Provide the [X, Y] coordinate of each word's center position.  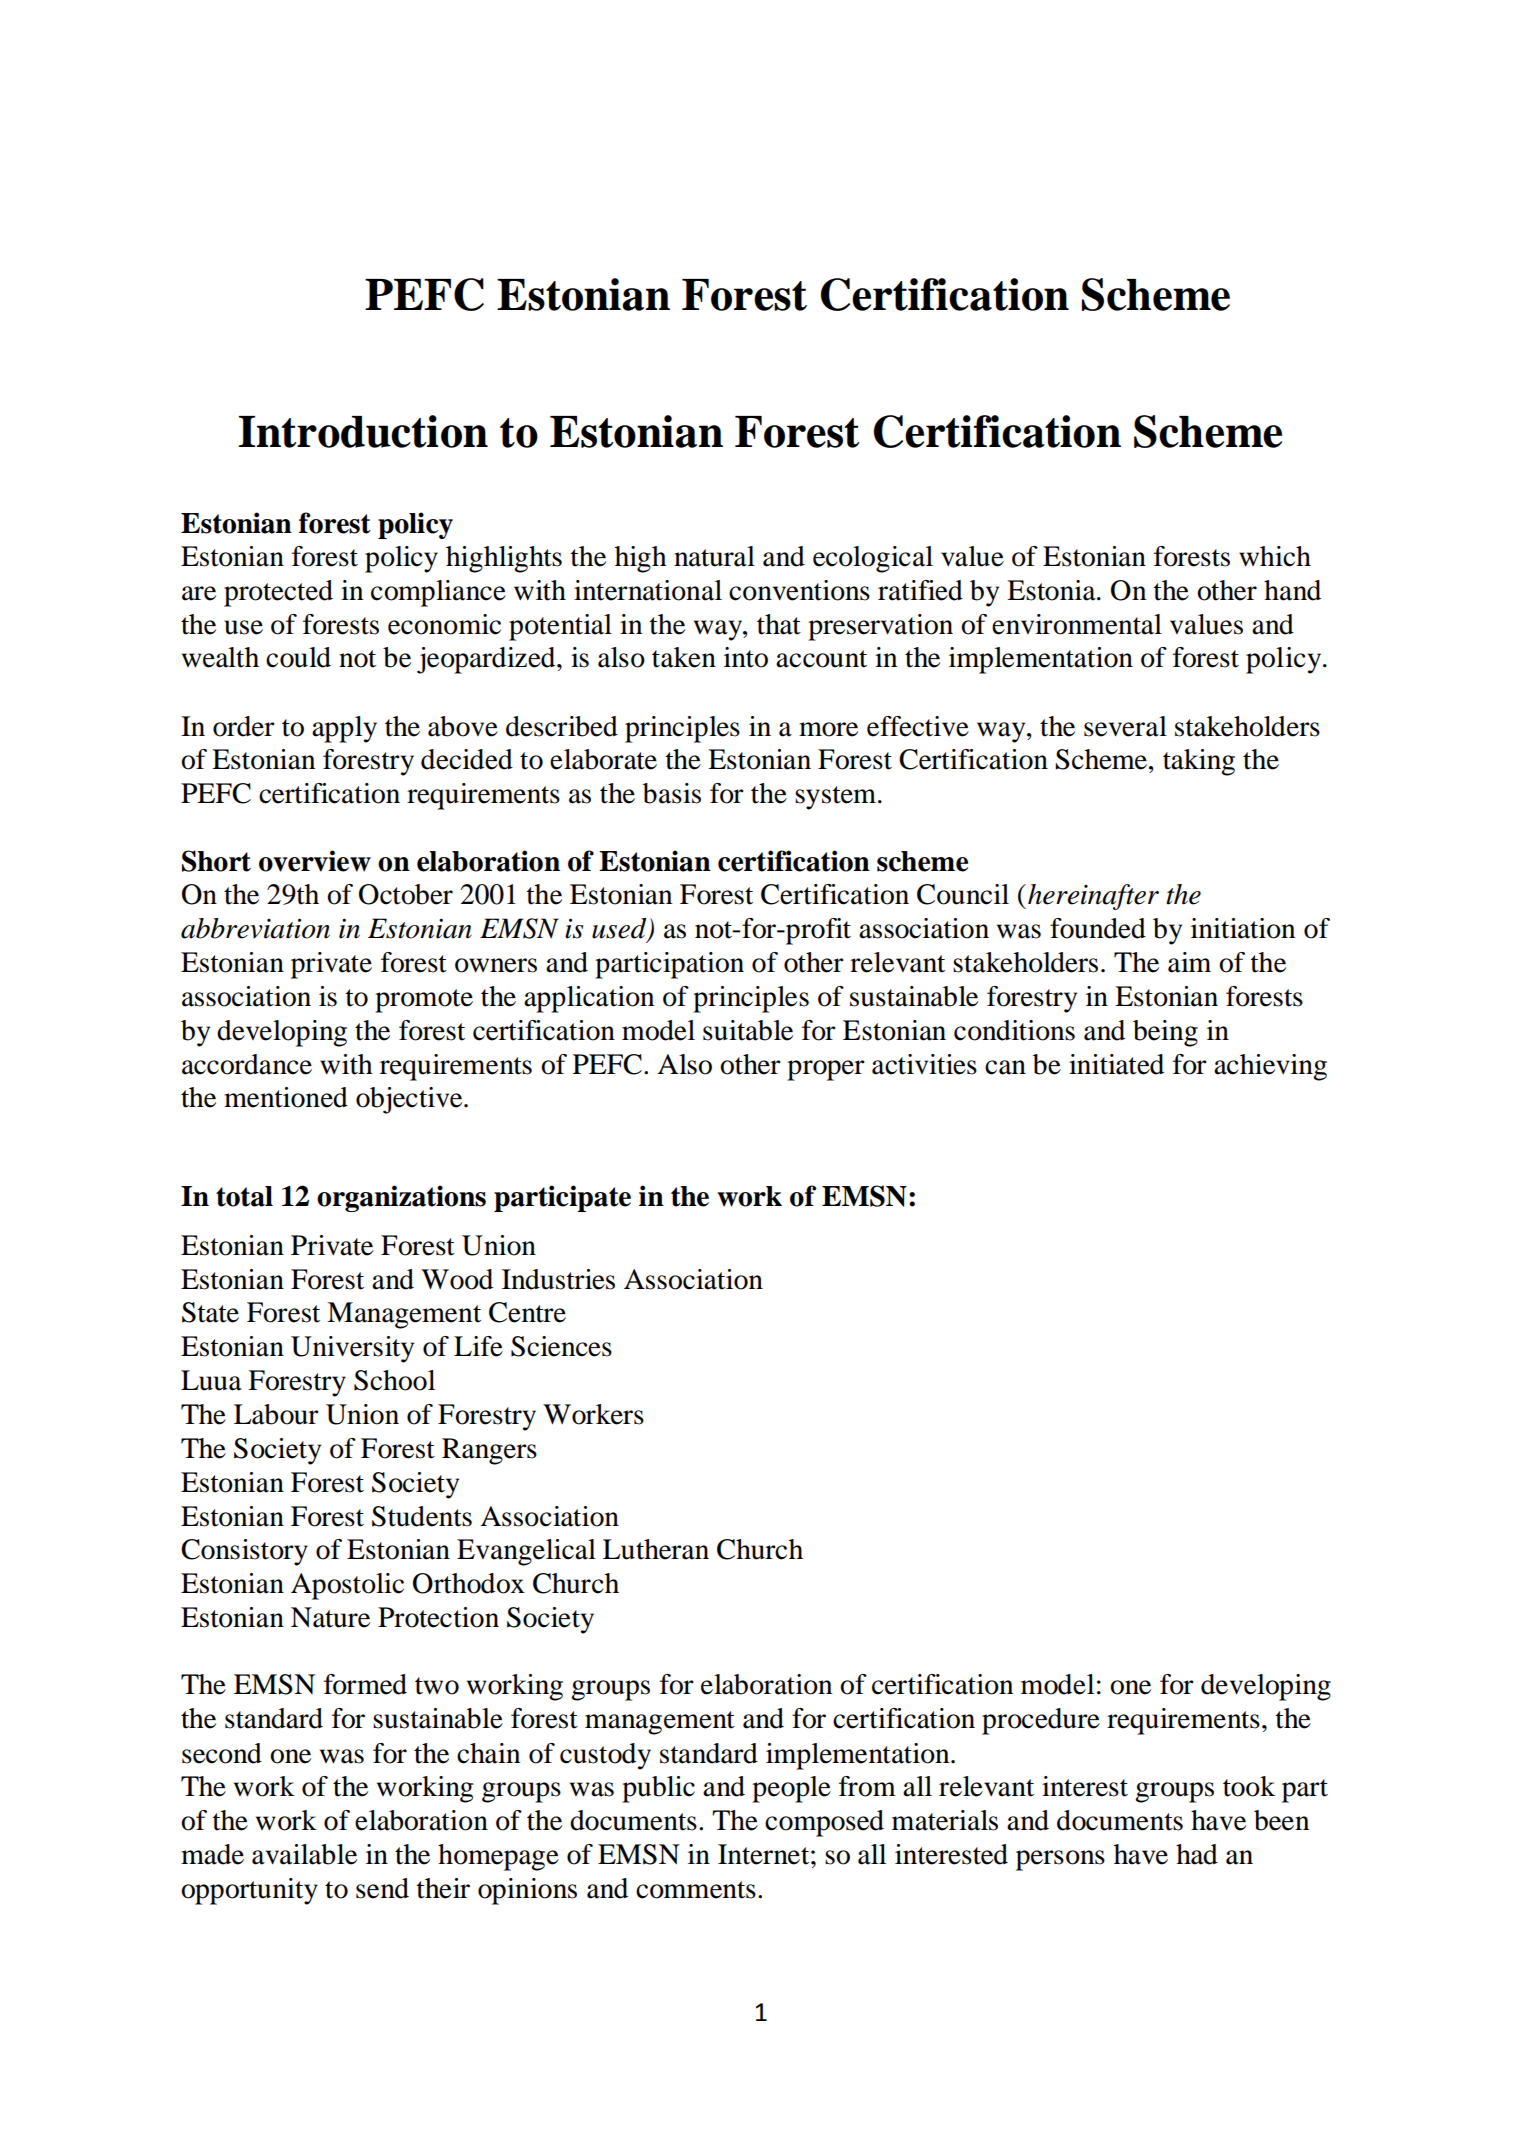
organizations [401, 1198]
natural [714, 556]
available [304, 1854]
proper [826, 1070]
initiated [1116, 1064]
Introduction [363, 431]
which [1275, 556]
